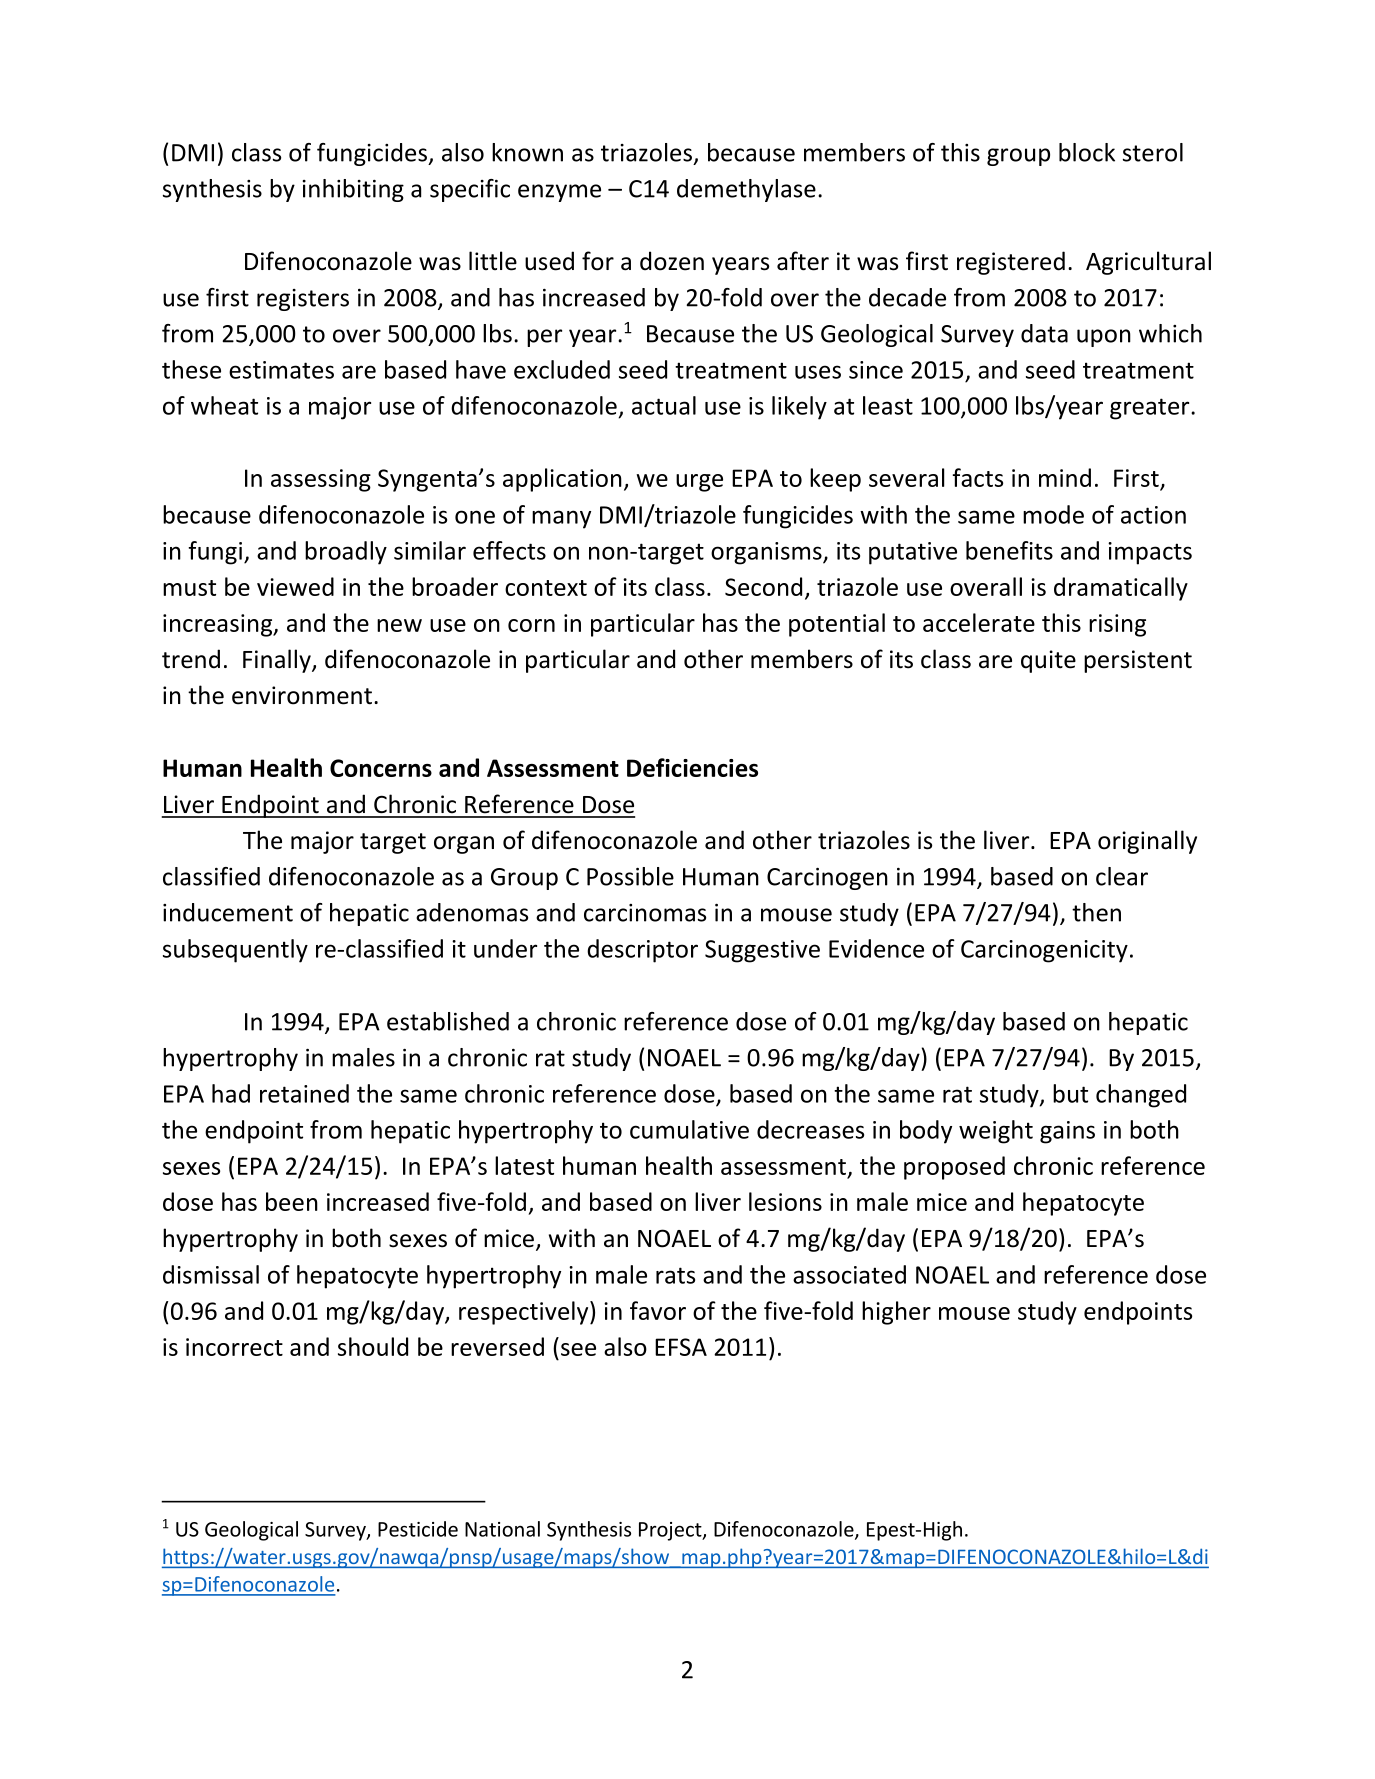 Image resolution: width=1375 pixels, height=1779 pixels. What do you see at coordinates (671, 1531) in the screenshot?
I see `Project` at bounding box center [671, 1531].
